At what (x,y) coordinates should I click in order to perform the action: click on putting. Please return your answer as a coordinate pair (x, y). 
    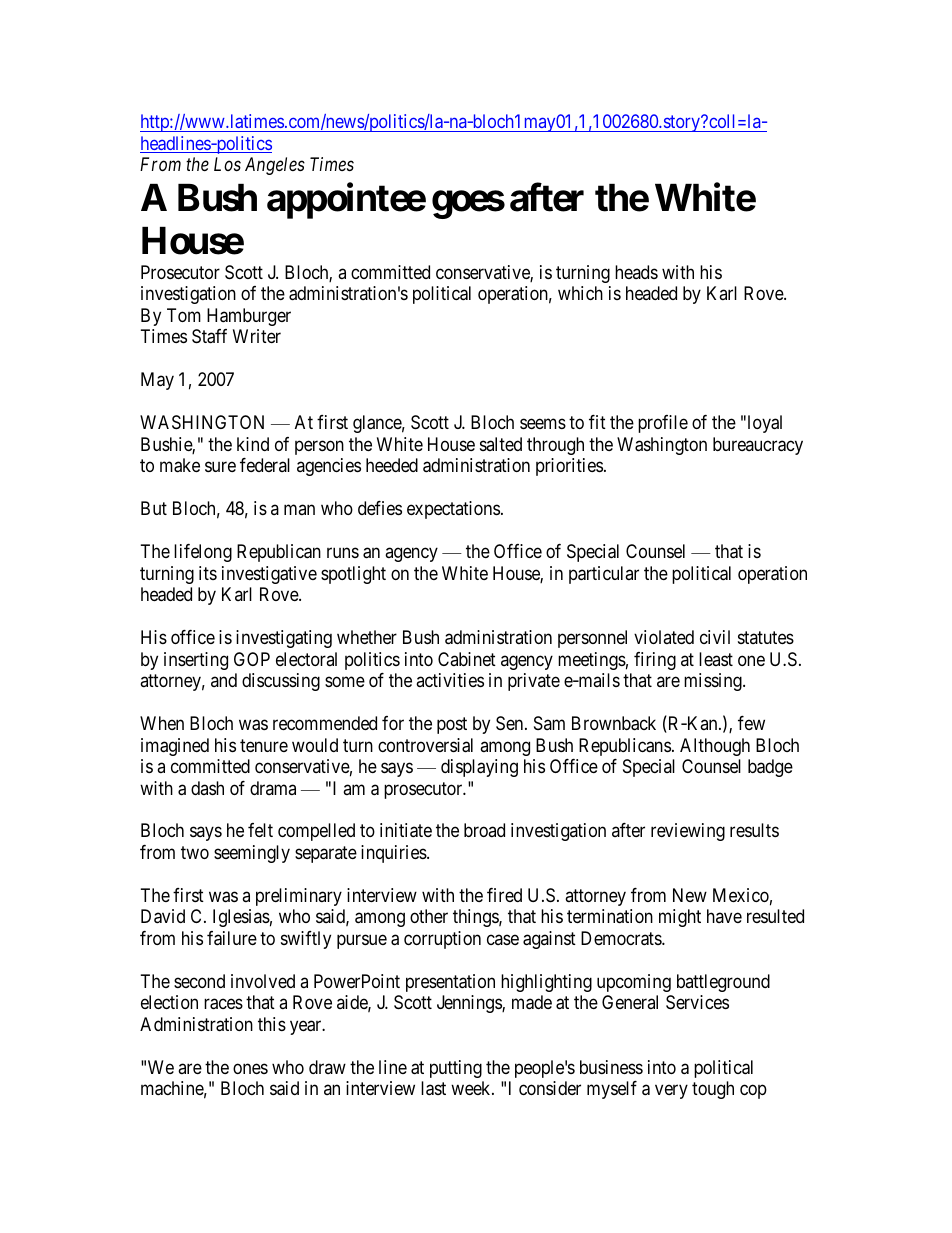
    Looking at the image, I should click on (456, 1069).
